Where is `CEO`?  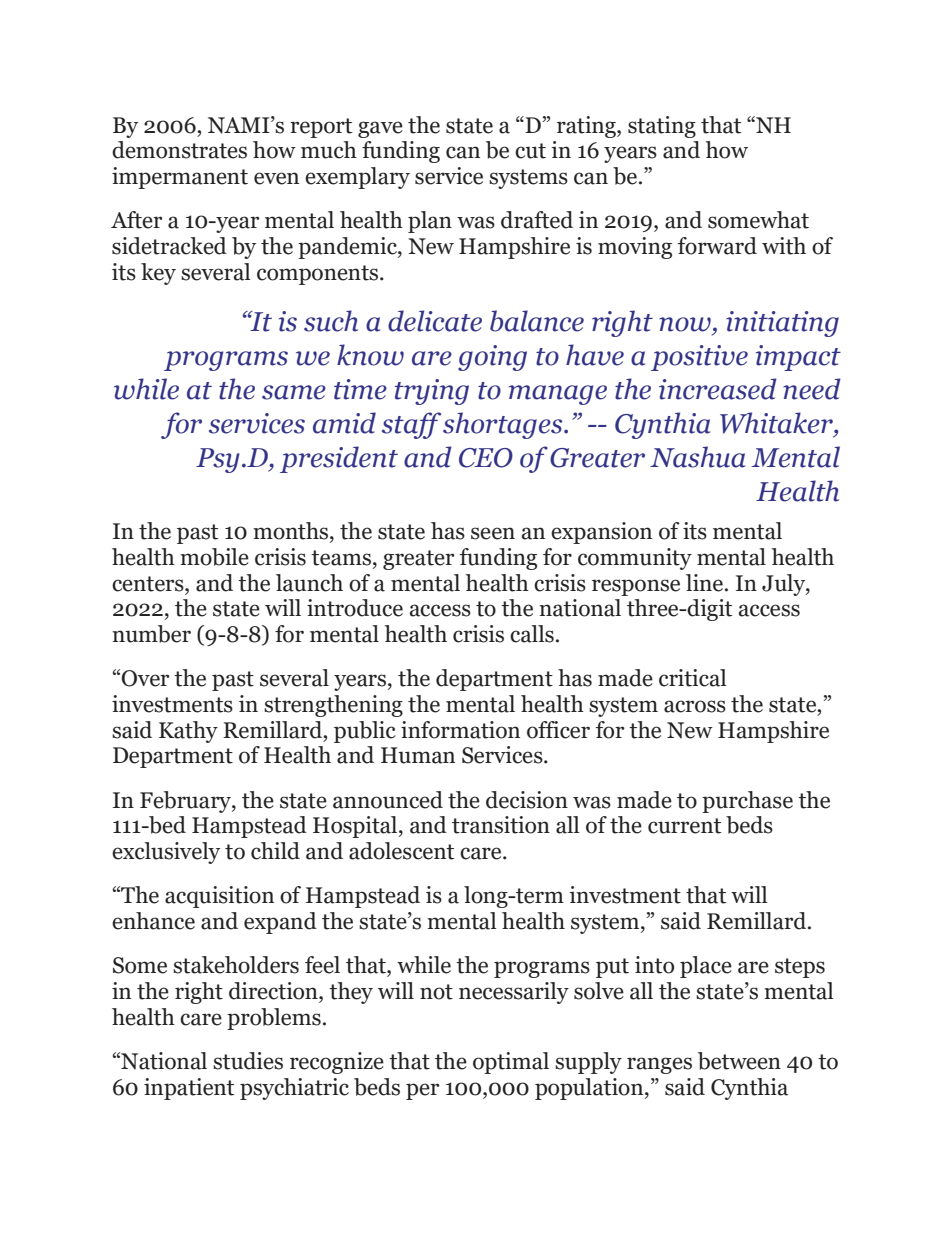
CEO is located at coordinates (486, 458).
